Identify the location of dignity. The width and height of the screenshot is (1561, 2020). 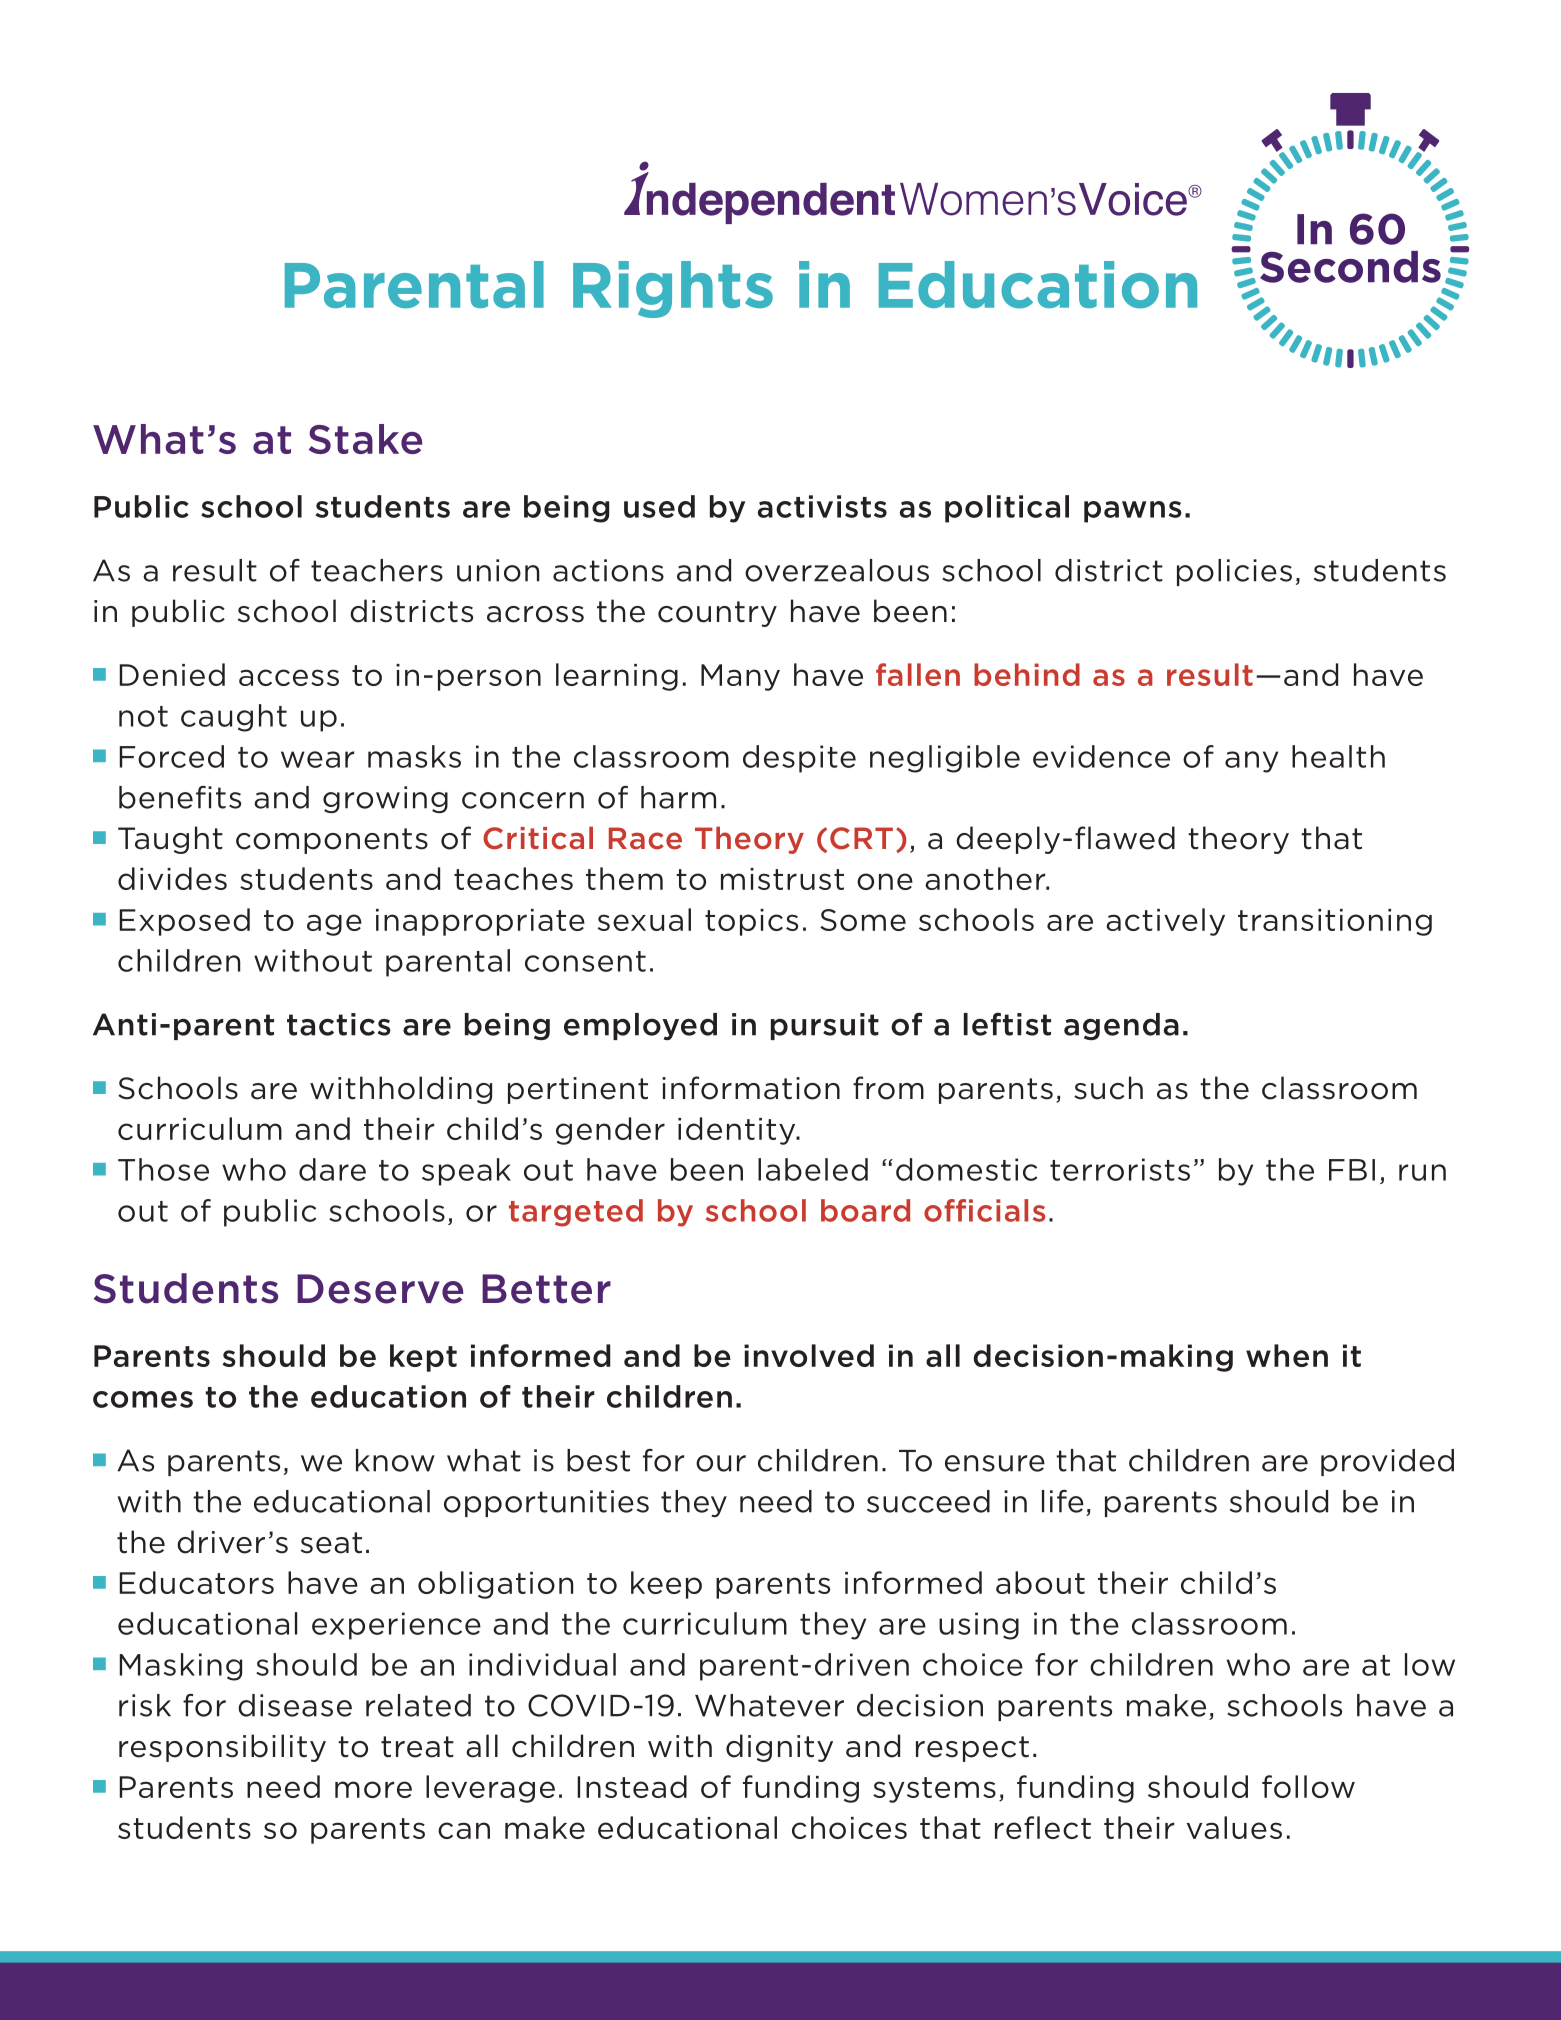
(779, 1748).
